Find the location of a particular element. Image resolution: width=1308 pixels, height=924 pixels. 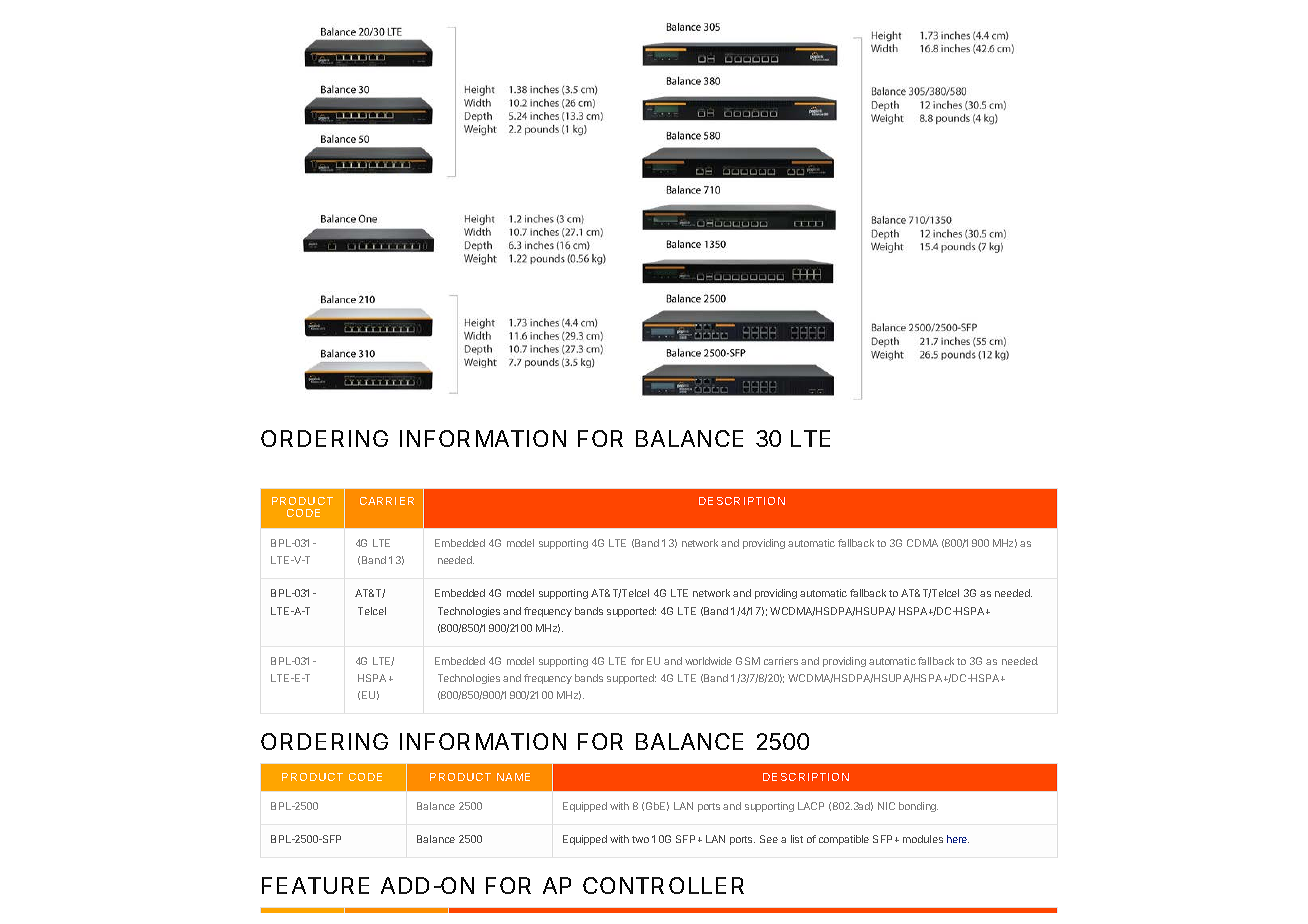

worldwide is located at coordinates (708, 661).
